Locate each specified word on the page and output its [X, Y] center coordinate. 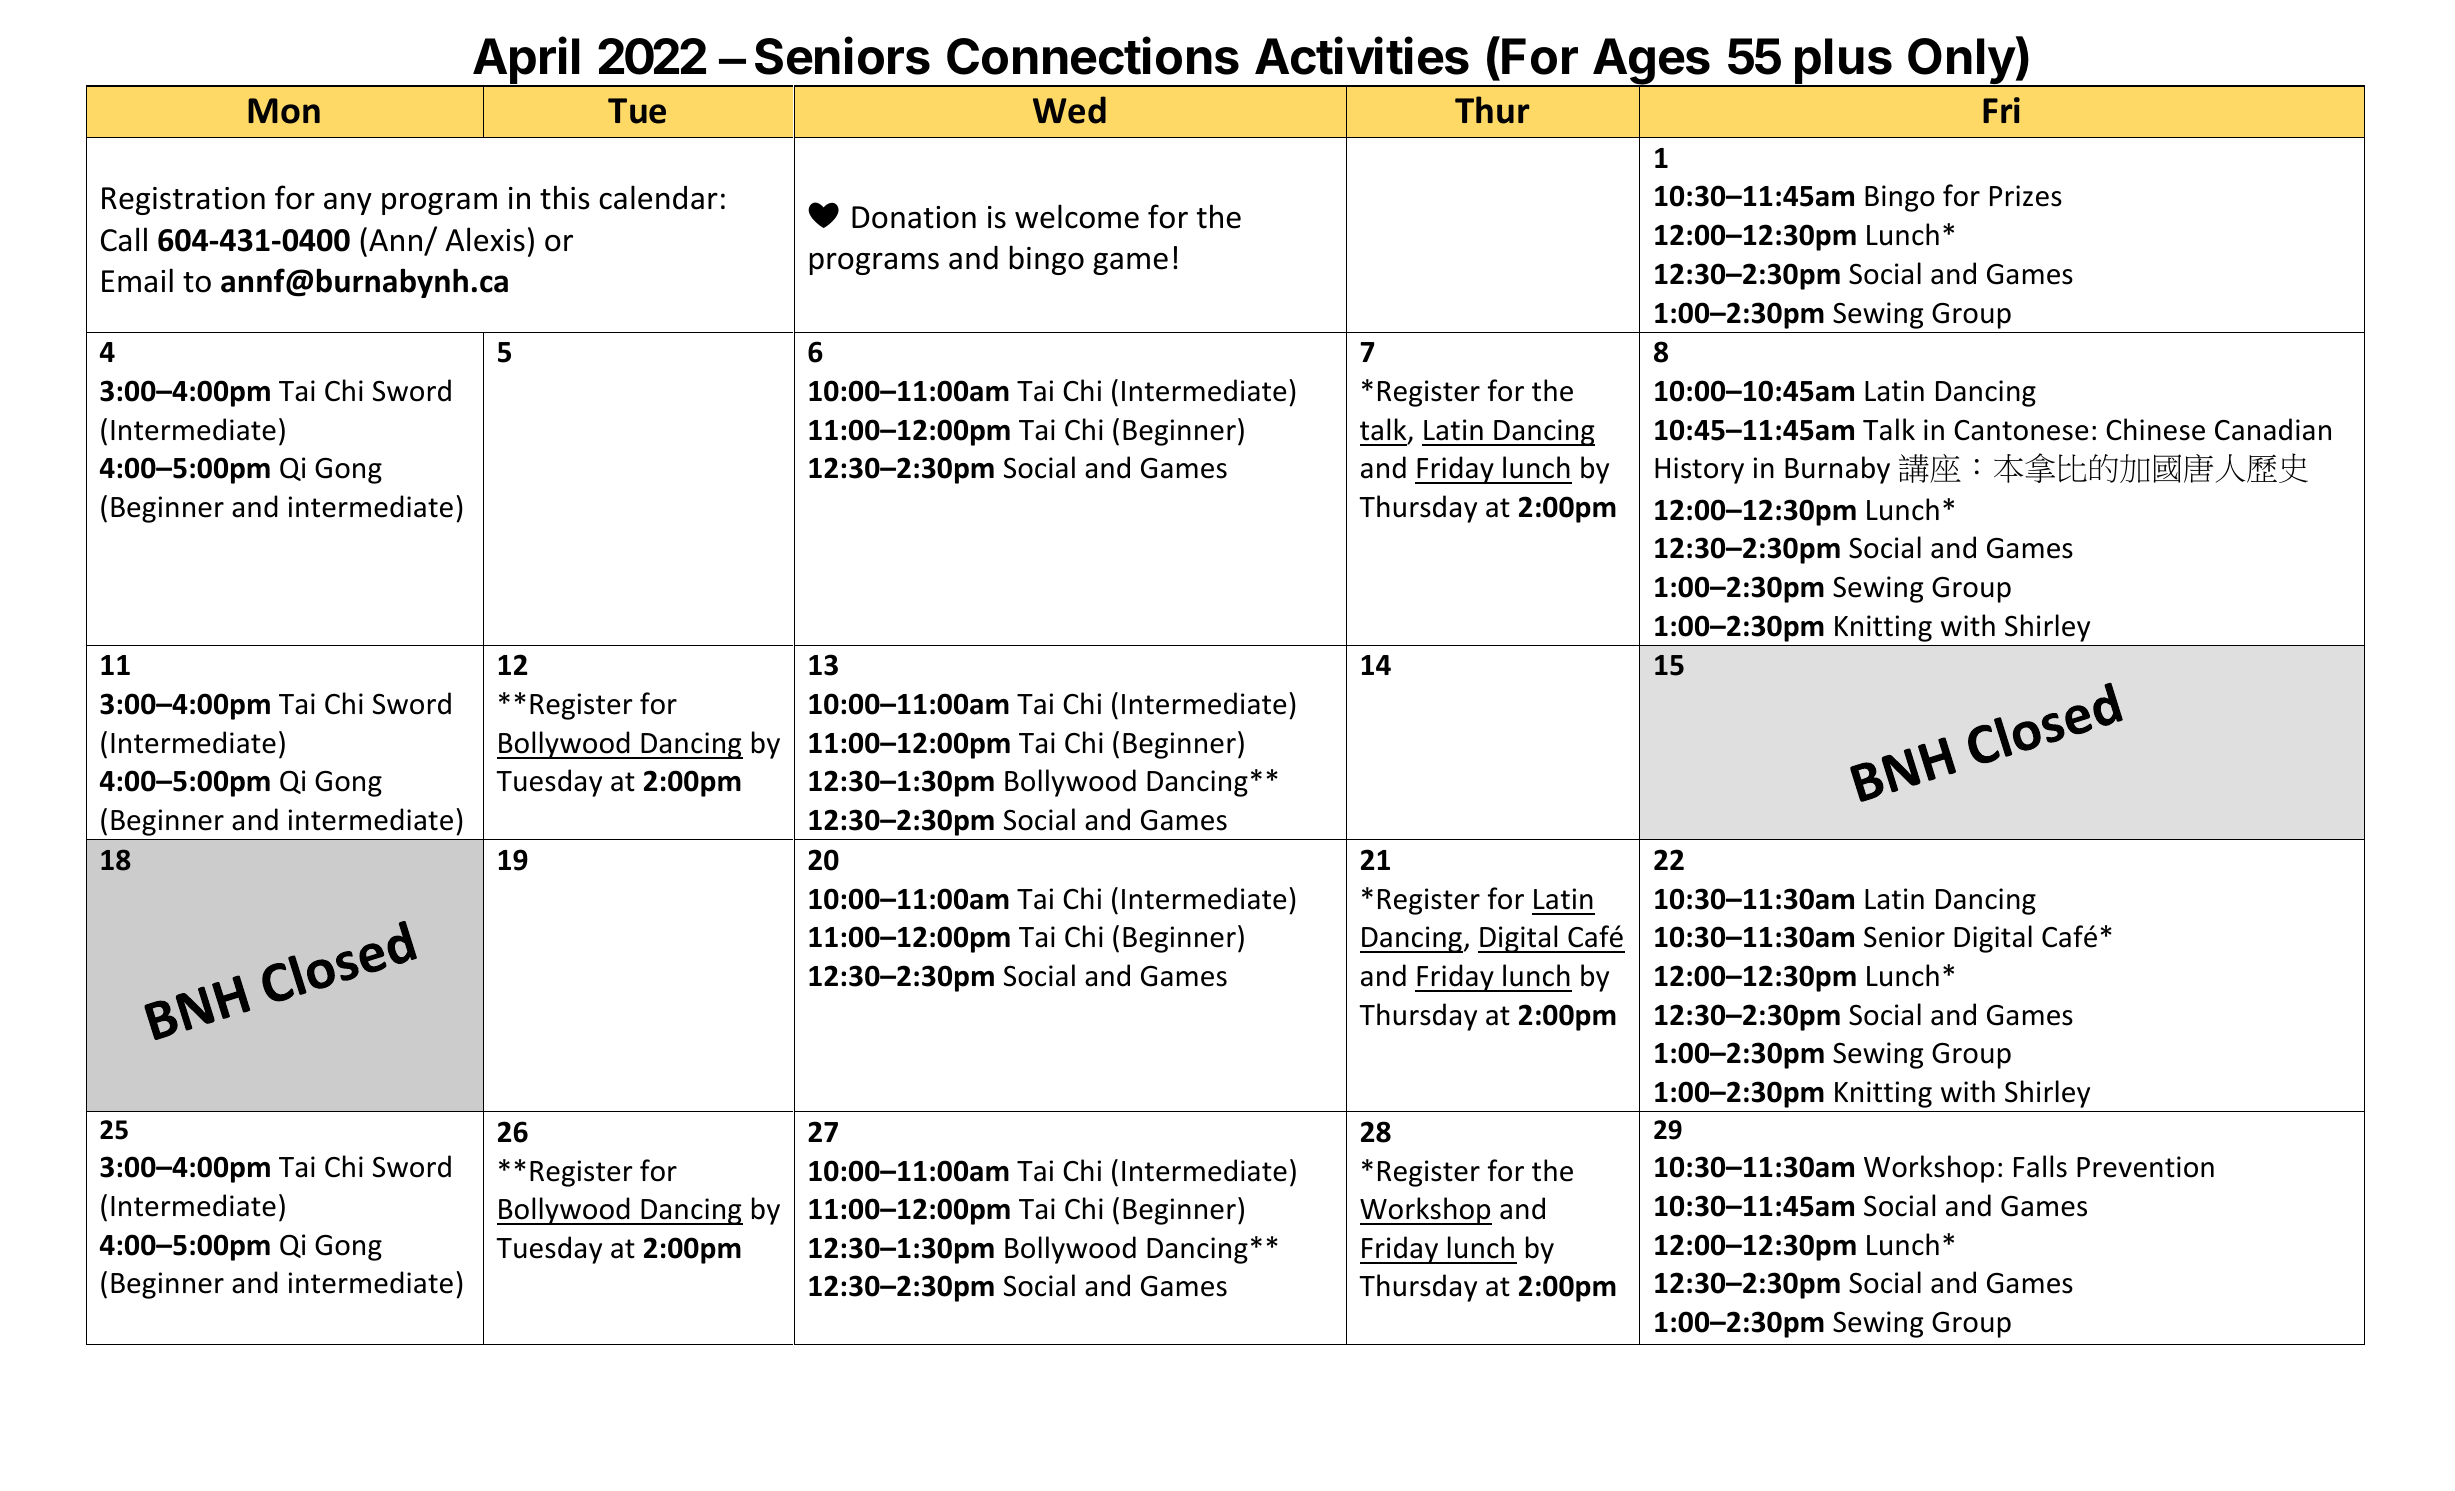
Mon [284, 111]
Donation [914, 217]
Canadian [2273, 429]
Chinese [2155, 429]
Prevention [2145, 1167]
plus [1843, 62]
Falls [2040, 1166]
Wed [1069, 110]
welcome [1077, 216]
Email [137, 280]
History [1699, 470]
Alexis [485, 239]
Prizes [2026, 196]
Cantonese [2021, 430]
